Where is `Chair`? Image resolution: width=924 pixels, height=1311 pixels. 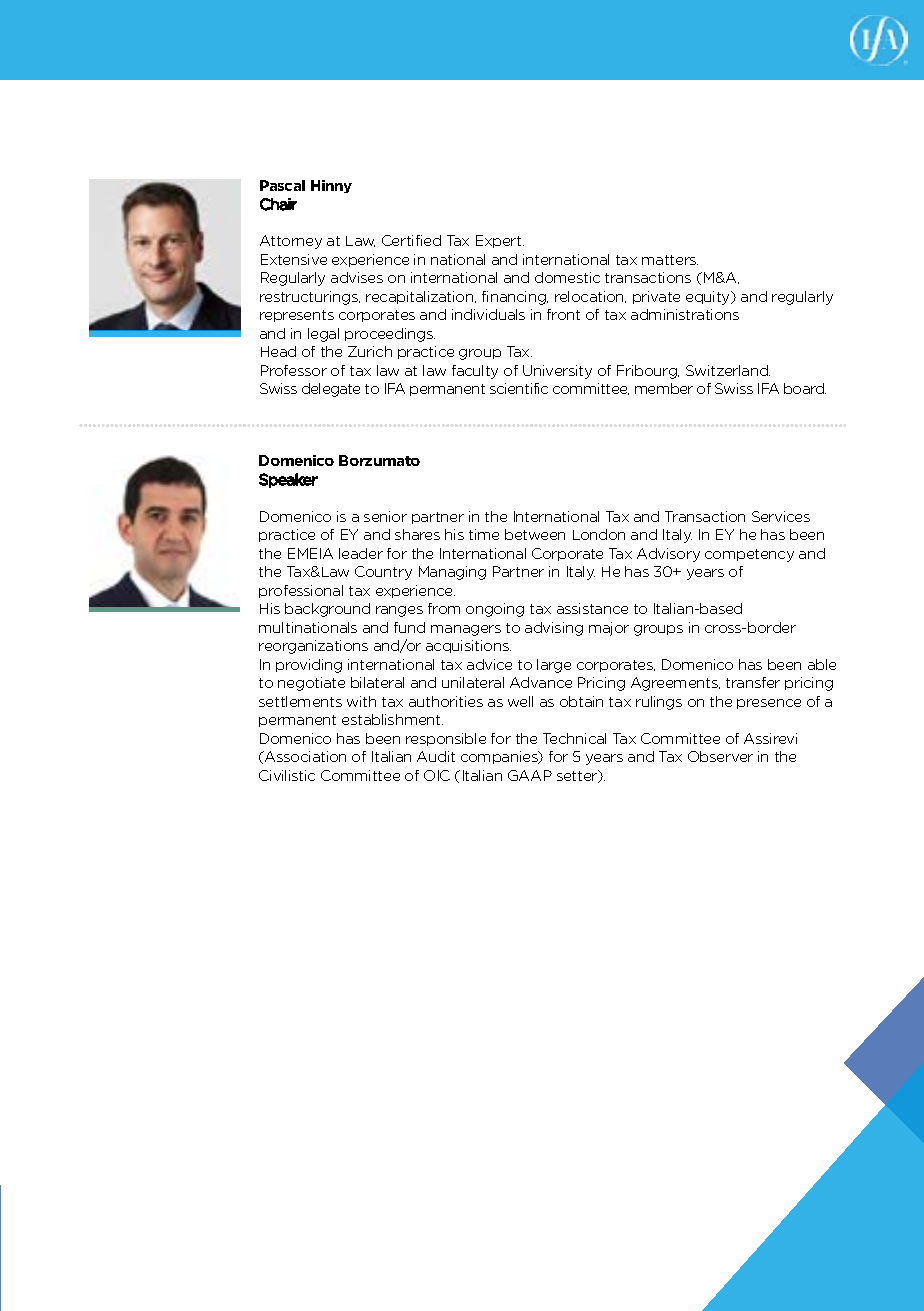
Chair is located at coordinates (278, 204).
